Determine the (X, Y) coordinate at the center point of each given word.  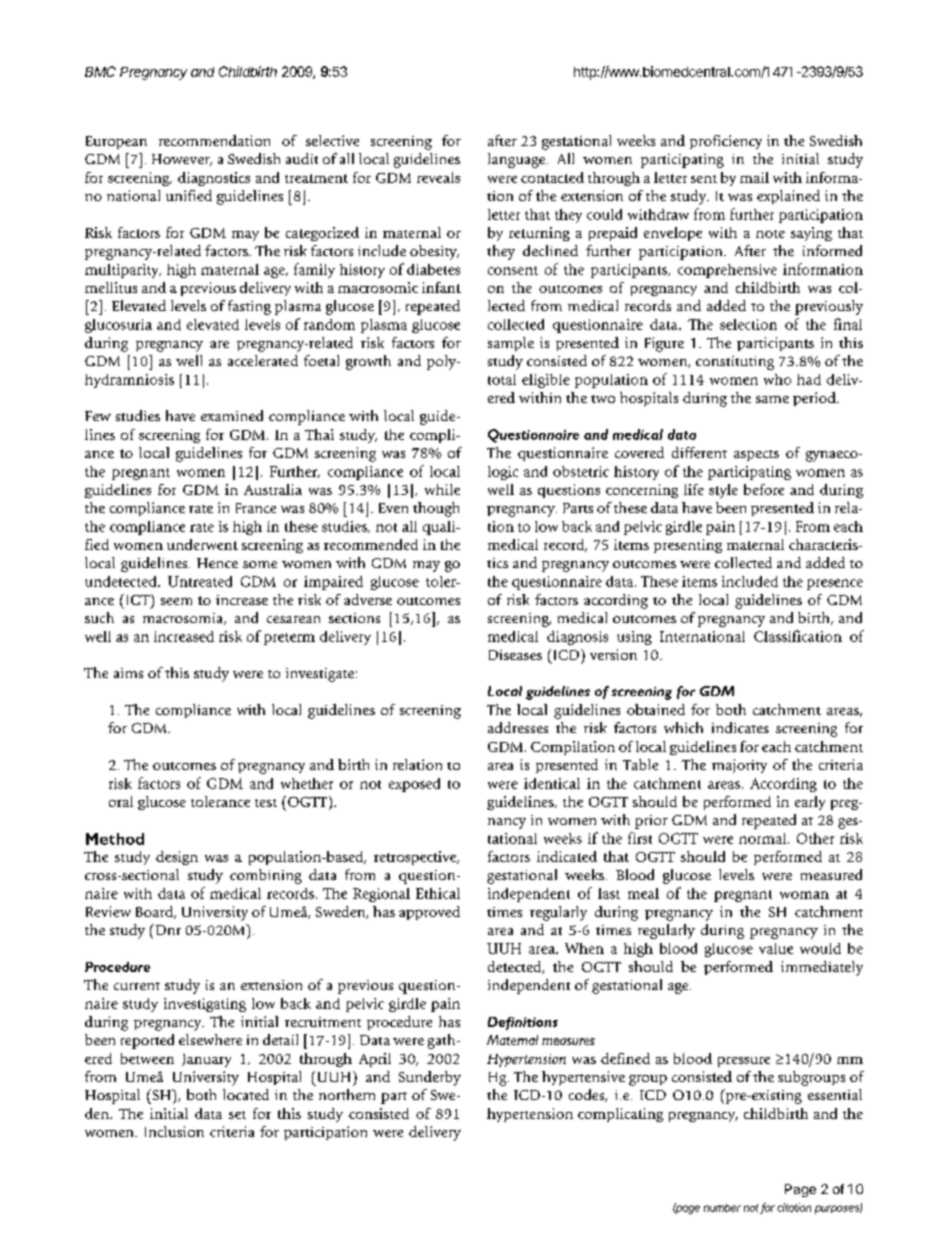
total (502, 379)
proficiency (726, 142)
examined (232, 415)
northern (347, 1094)
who (777, 379)
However (182, 160)
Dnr (167, 929)
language (518, 160)
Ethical (438, 893)
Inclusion (174, 1131)
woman (804, 895)
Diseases (515, 655)
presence (835, 584)
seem (176, 601)
